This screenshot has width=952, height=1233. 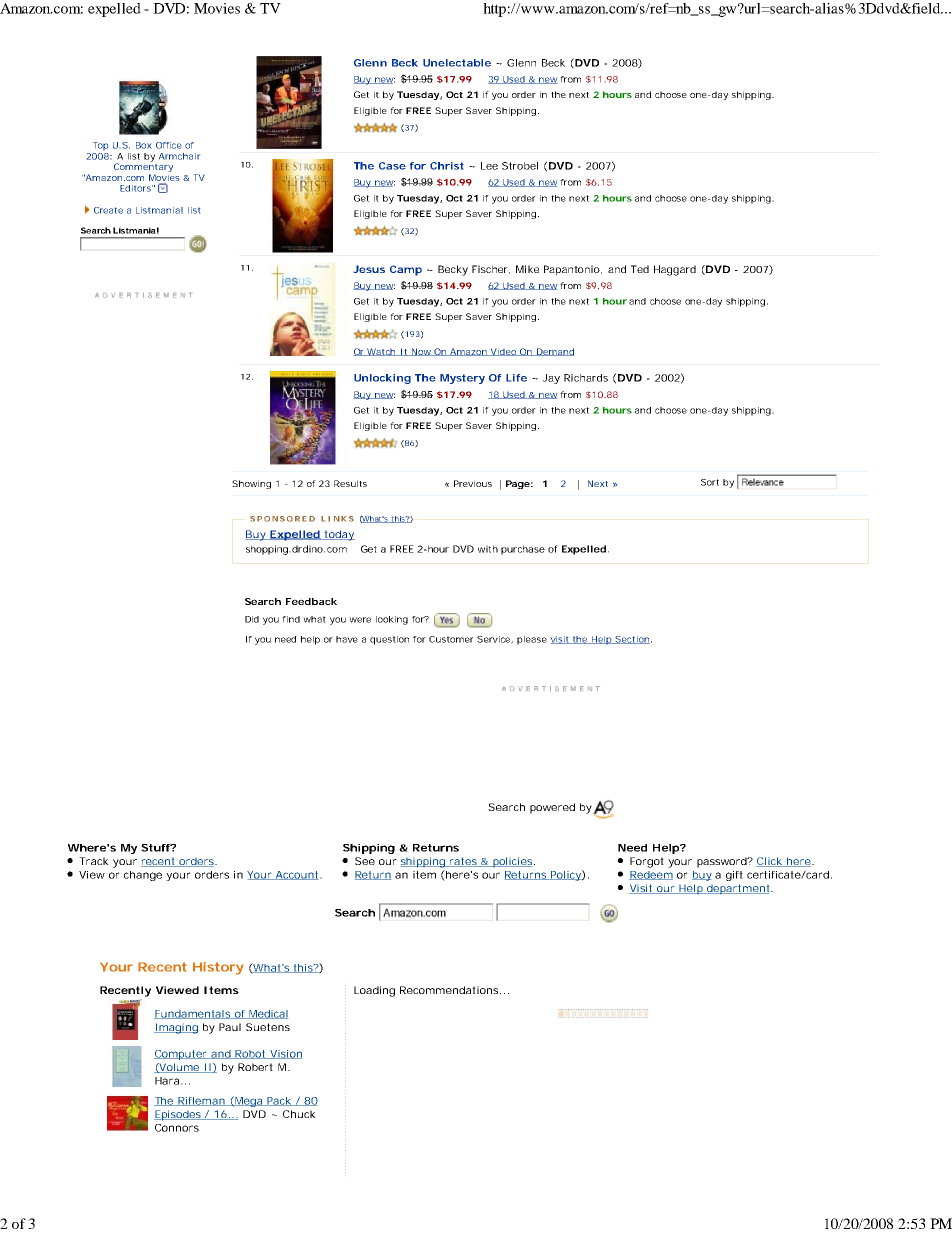 What do you see at coordinates (520, 166) in the screenshot?
I see `Strobel` at bounding box center [520, 166].
